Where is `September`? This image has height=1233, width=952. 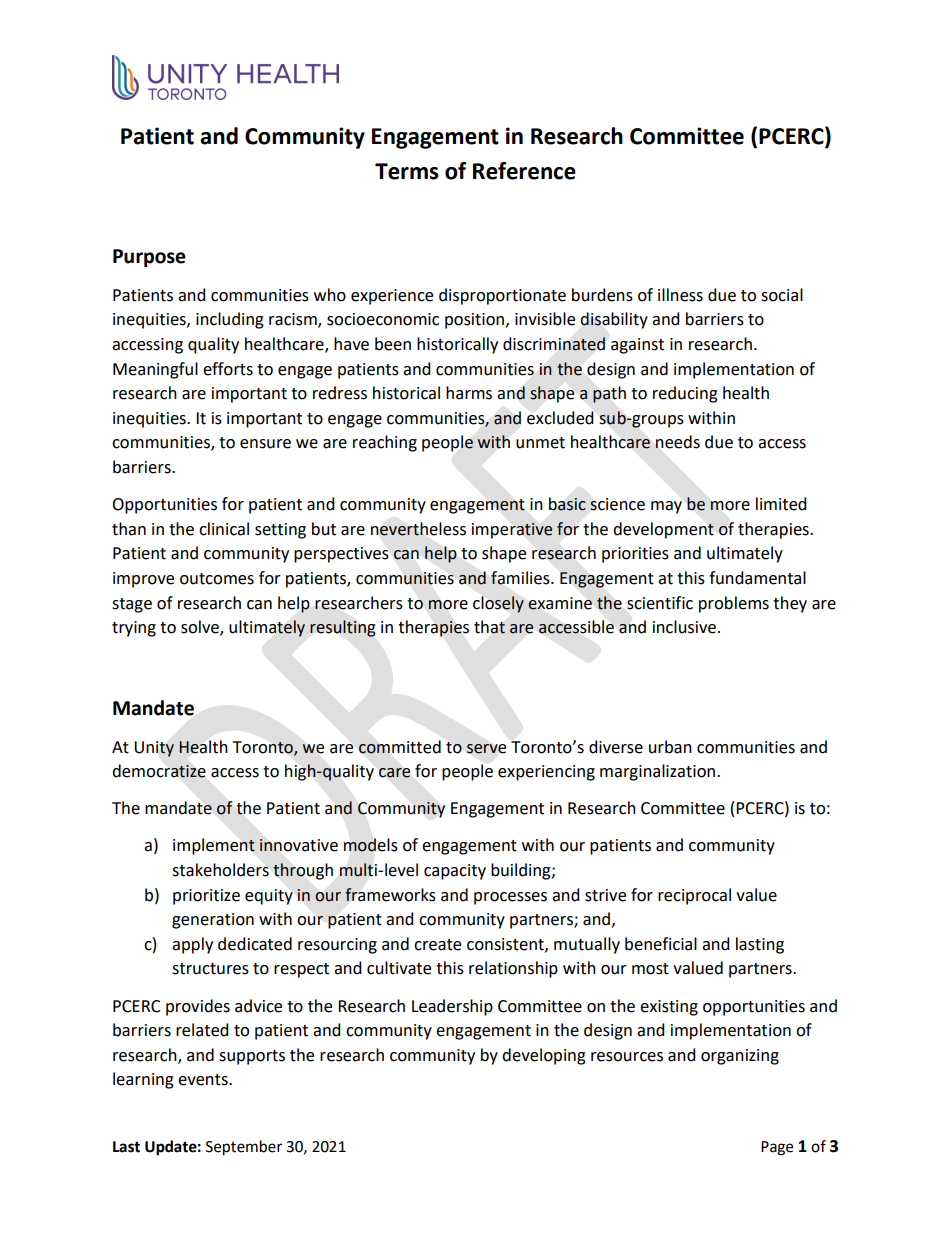 September is located at coordinates (244, 1148).
